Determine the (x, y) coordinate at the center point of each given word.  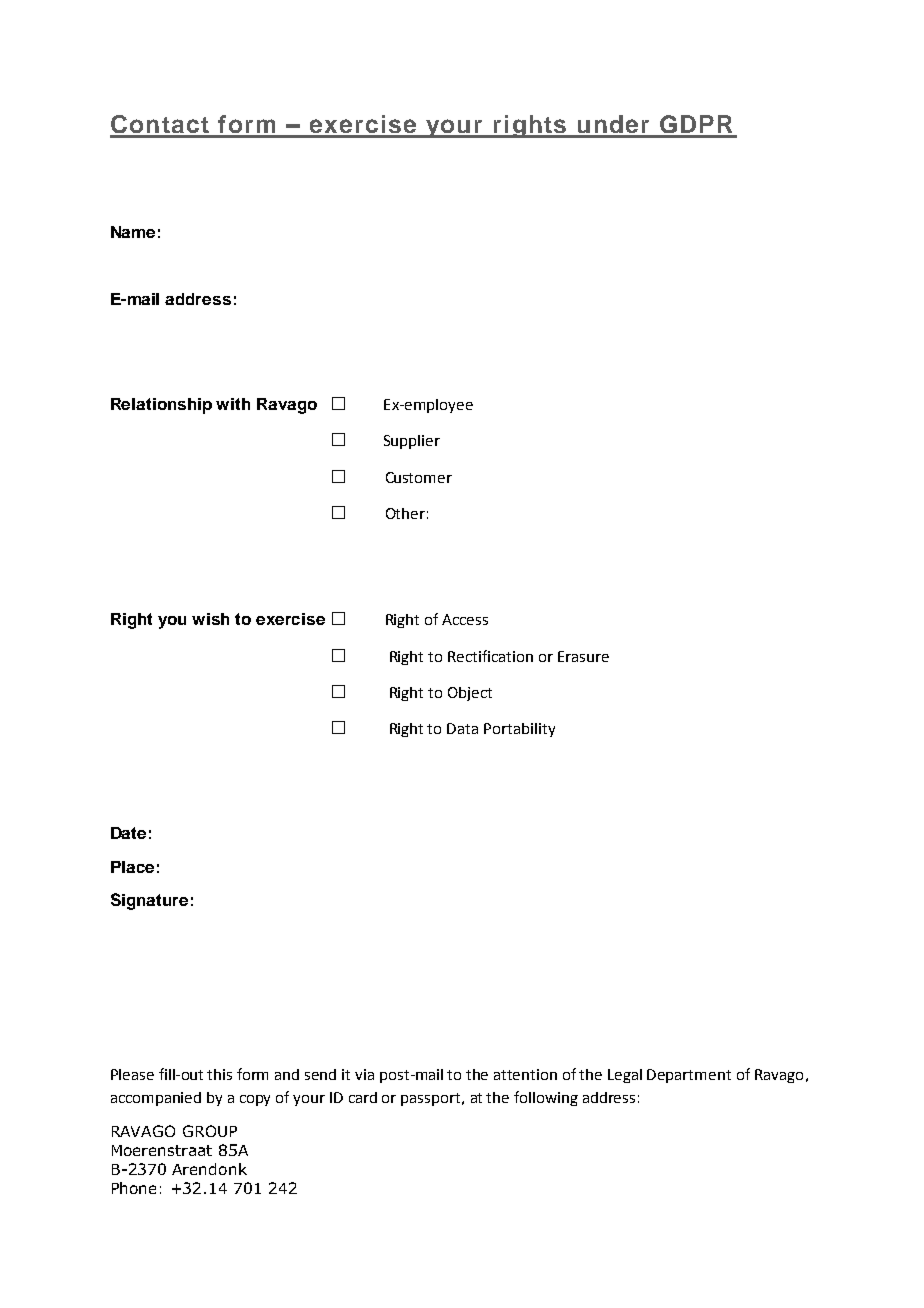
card (363, 1097)
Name (133, 232)
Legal (625, 1076)
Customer (419, 477)
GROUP (210, 1131)
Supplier (412, 442)
